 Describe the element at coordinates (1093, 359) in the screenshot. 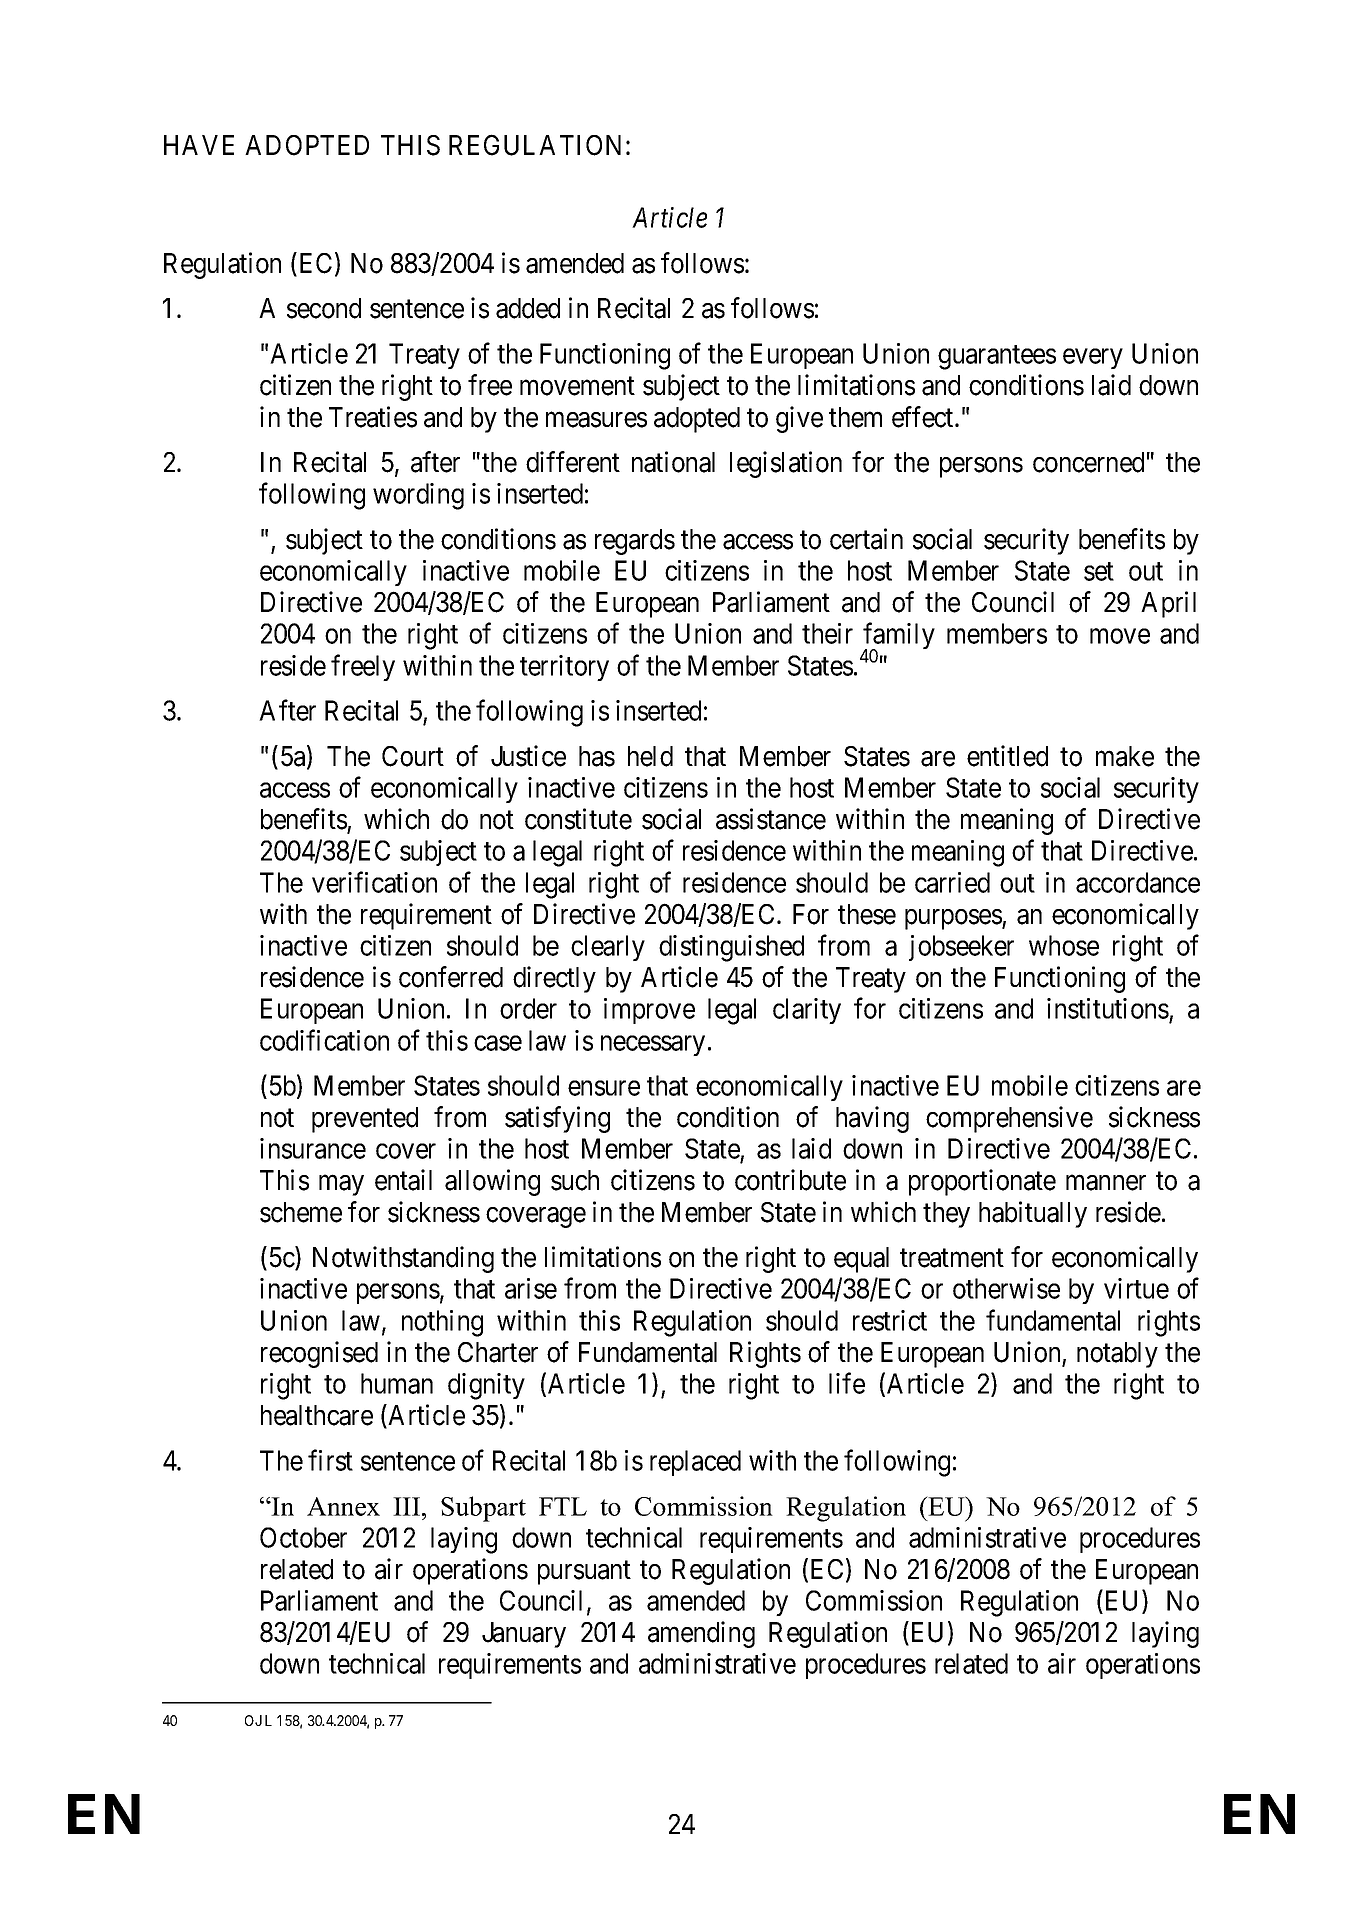

I see `every` at that location.
